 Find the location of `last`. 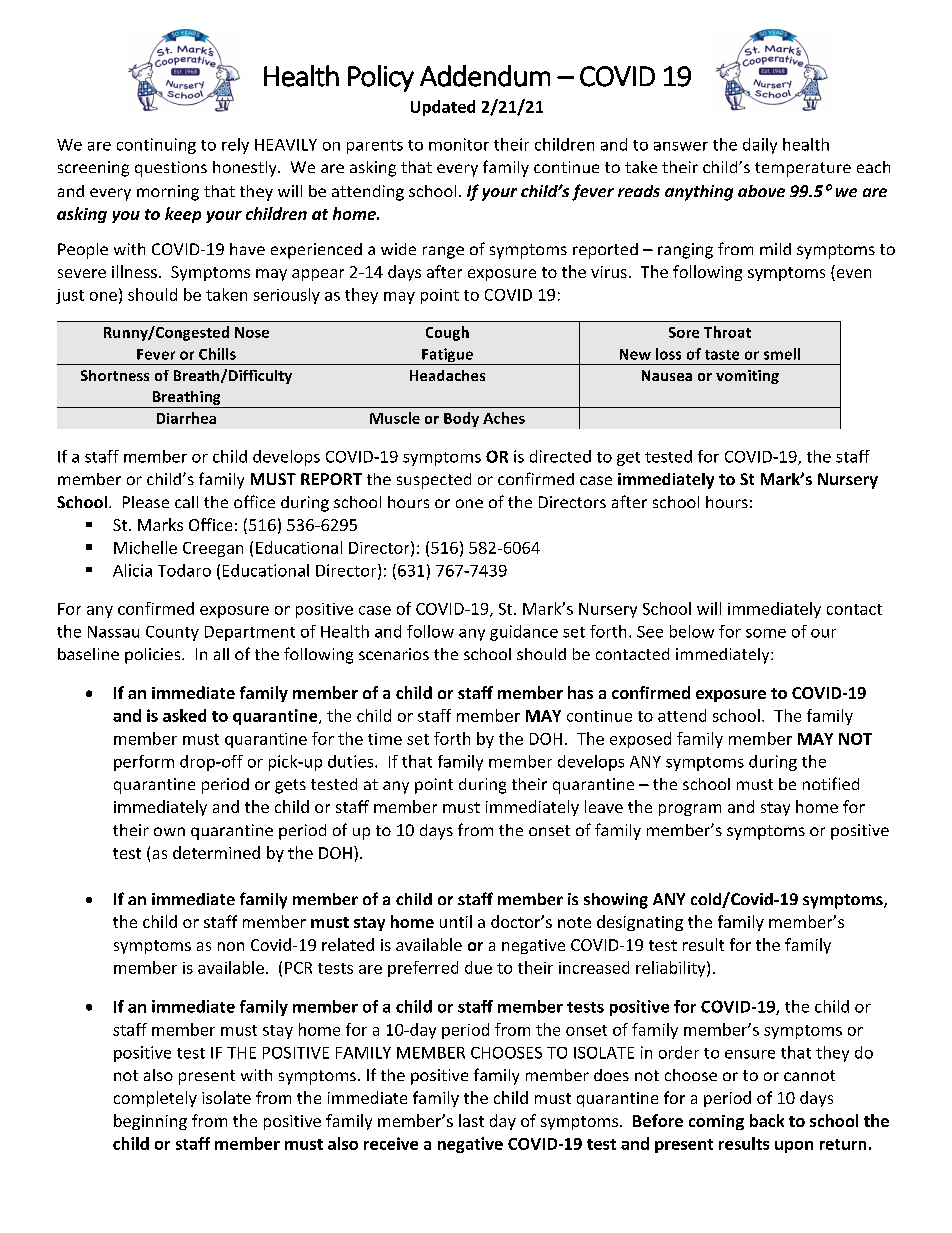

last is located at coordinates (471, 1120).
